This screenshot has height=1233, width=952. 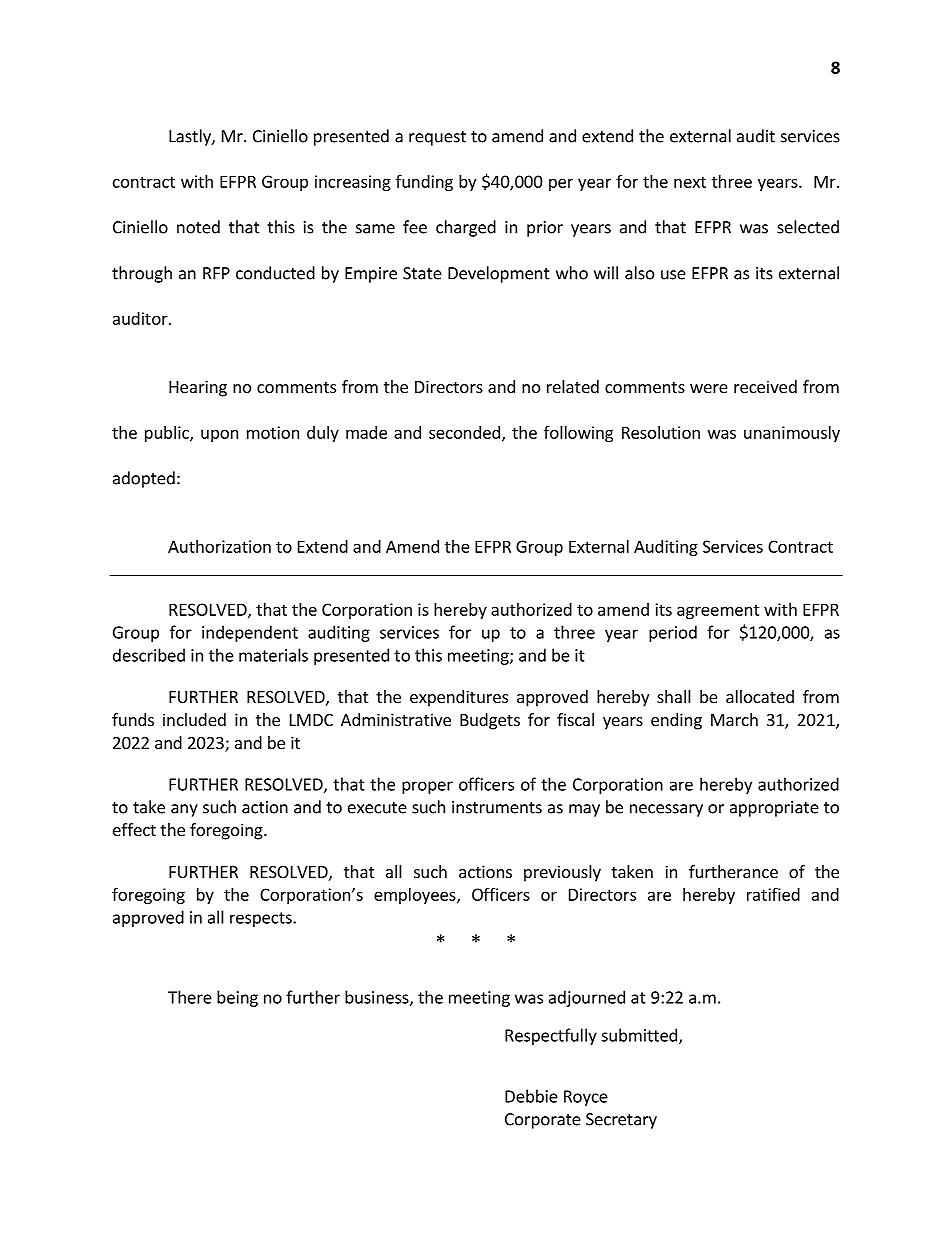 I want to click on appropriate, so click(x=774, y=809).
